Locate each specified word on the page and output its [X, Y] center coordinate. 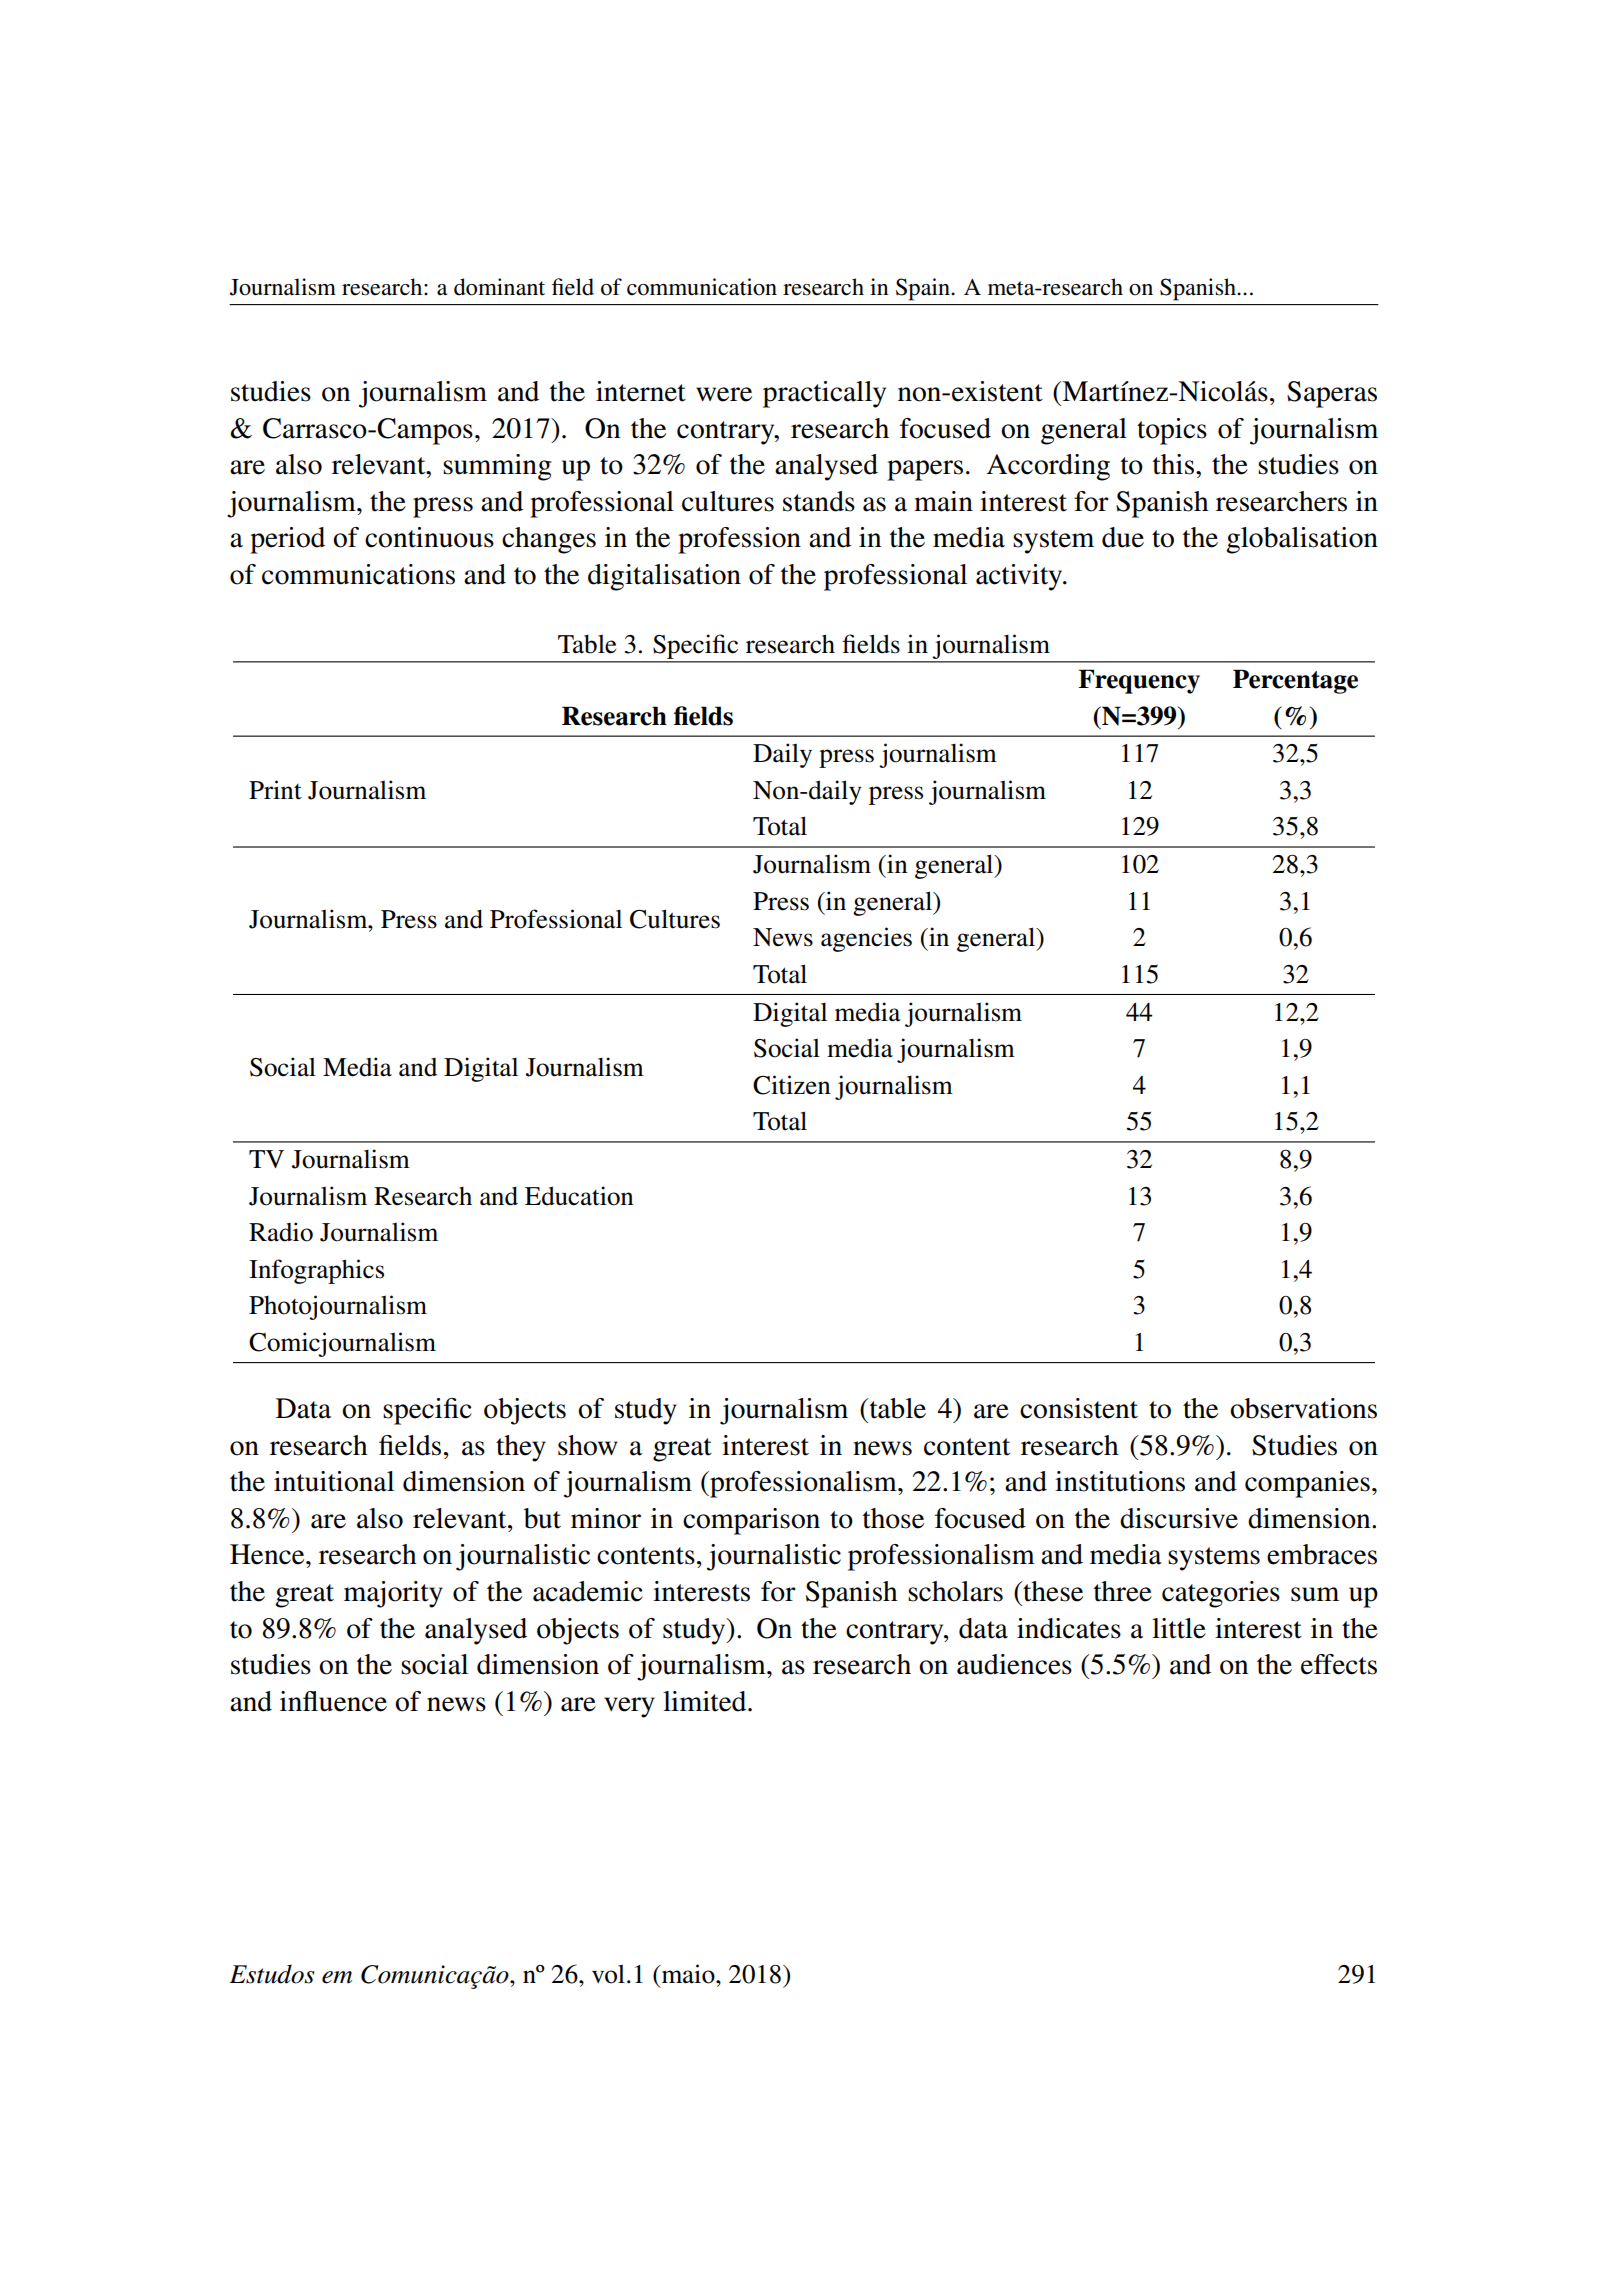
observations [1303, 1408]
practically [824, 394]
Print [275, 790]
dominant [499, 287]
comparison [751, 1521]
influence [333, 1701]
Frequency [1139, 681]
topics [1172, 431]
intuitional [334, 1481]
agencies [866, 939]
